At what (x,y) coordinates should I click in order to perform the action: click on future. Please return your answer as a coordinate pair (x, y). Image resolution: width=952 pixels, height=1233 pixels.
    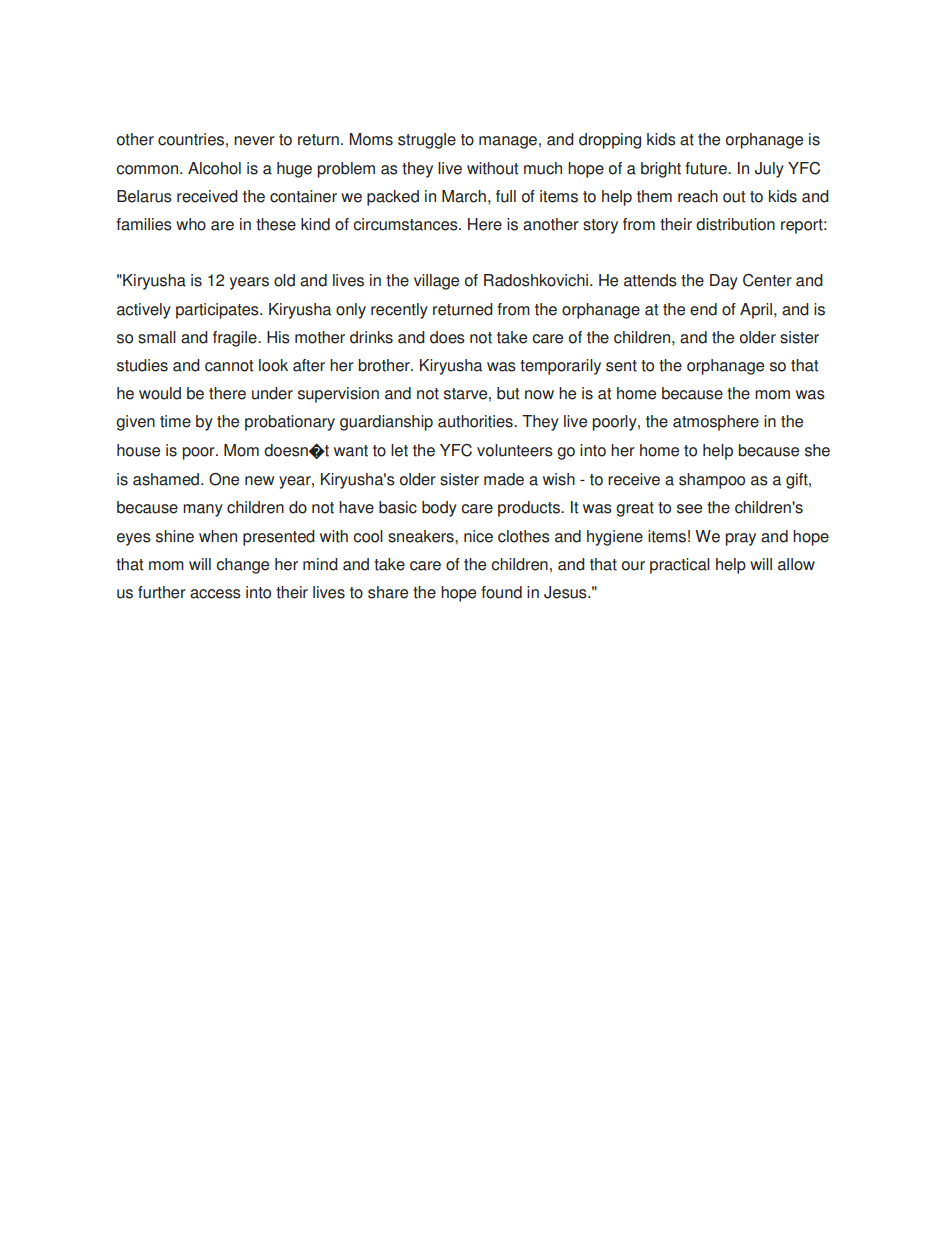
    Looking at the image, I should click on (707, 168).
